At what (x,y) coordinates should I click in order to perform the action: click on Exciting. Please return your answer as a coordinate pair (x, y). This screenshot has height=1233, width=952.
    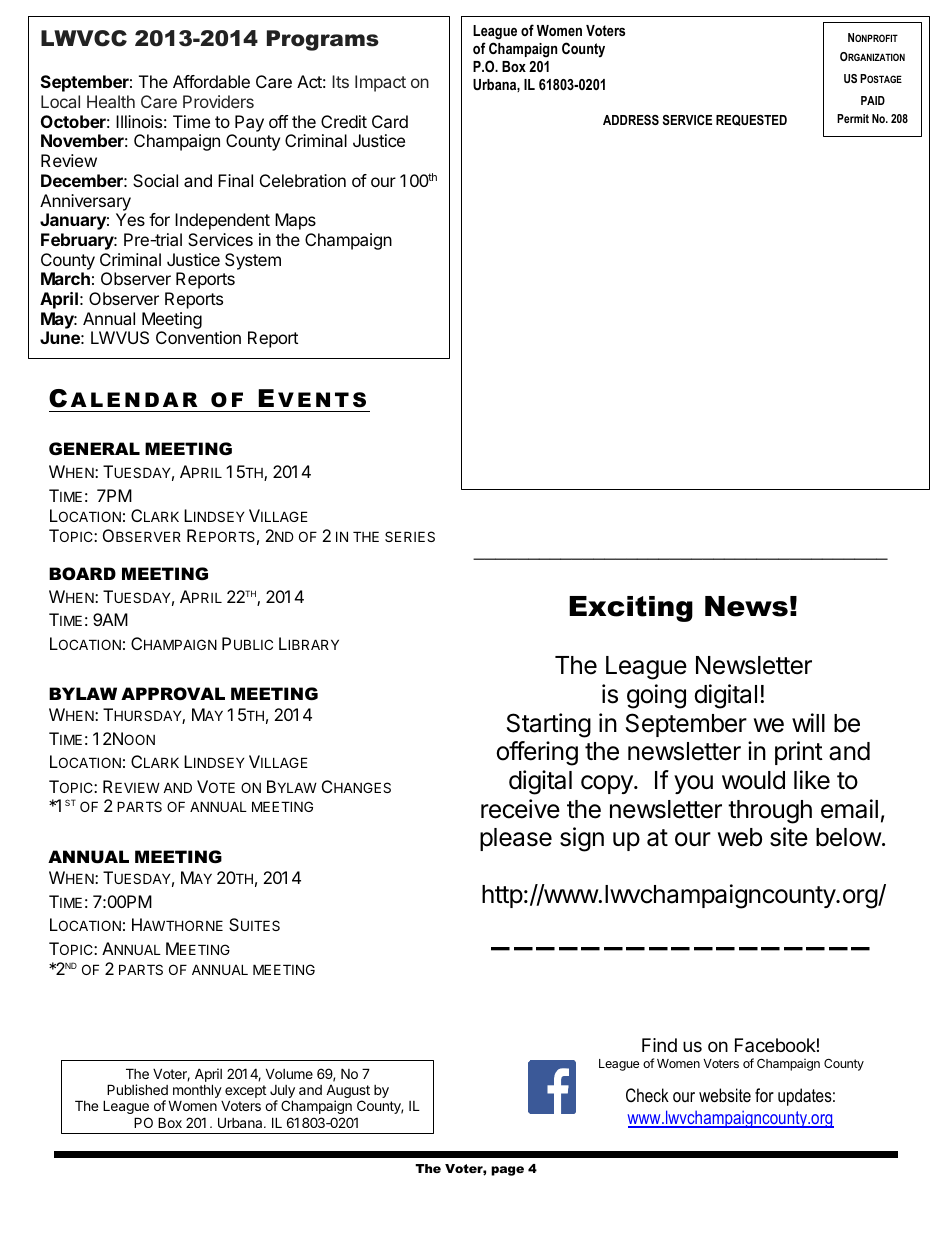
    Looking at the image, I should click on (631, 609).
